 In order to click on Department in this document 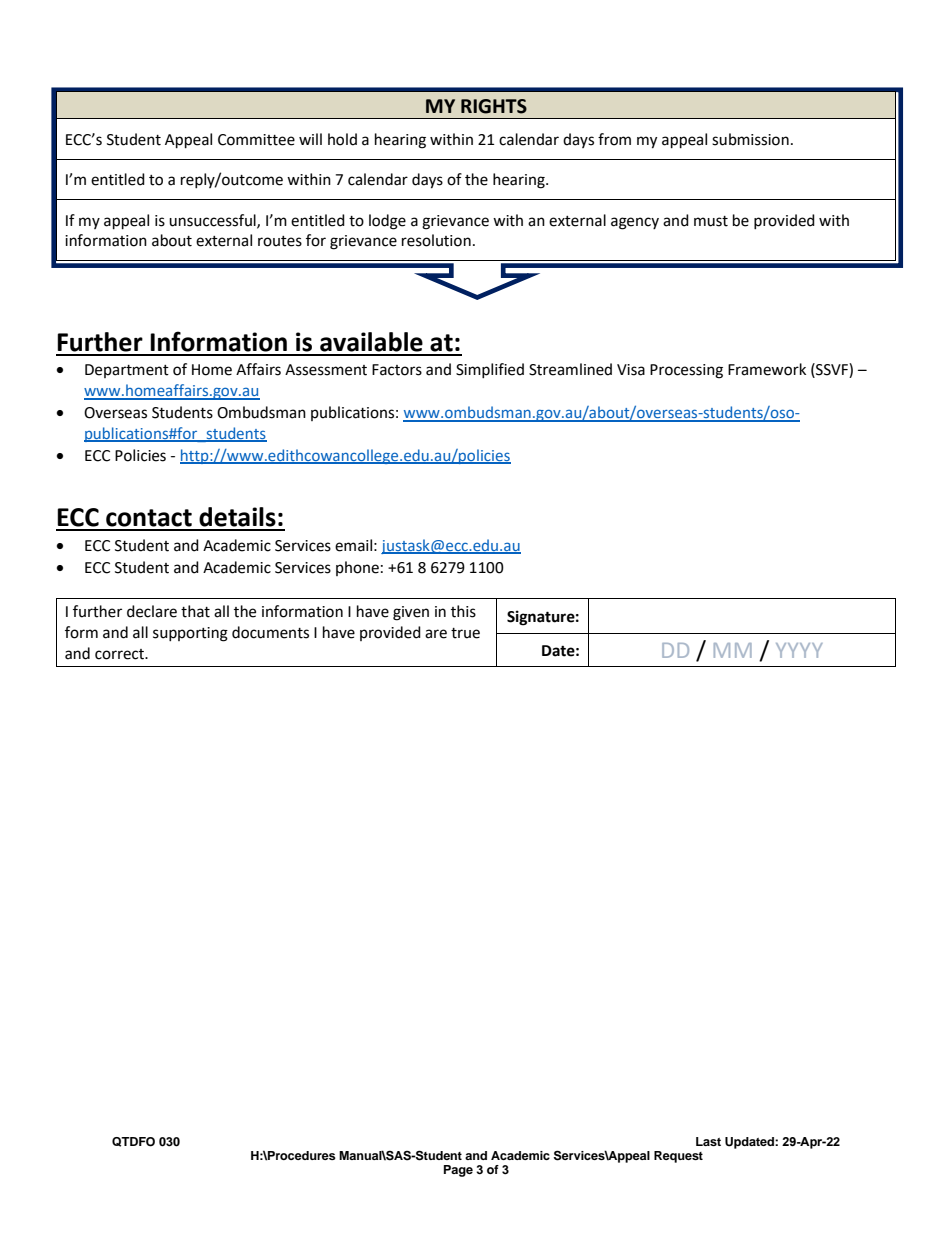, I will do `click(127, 371)`.
